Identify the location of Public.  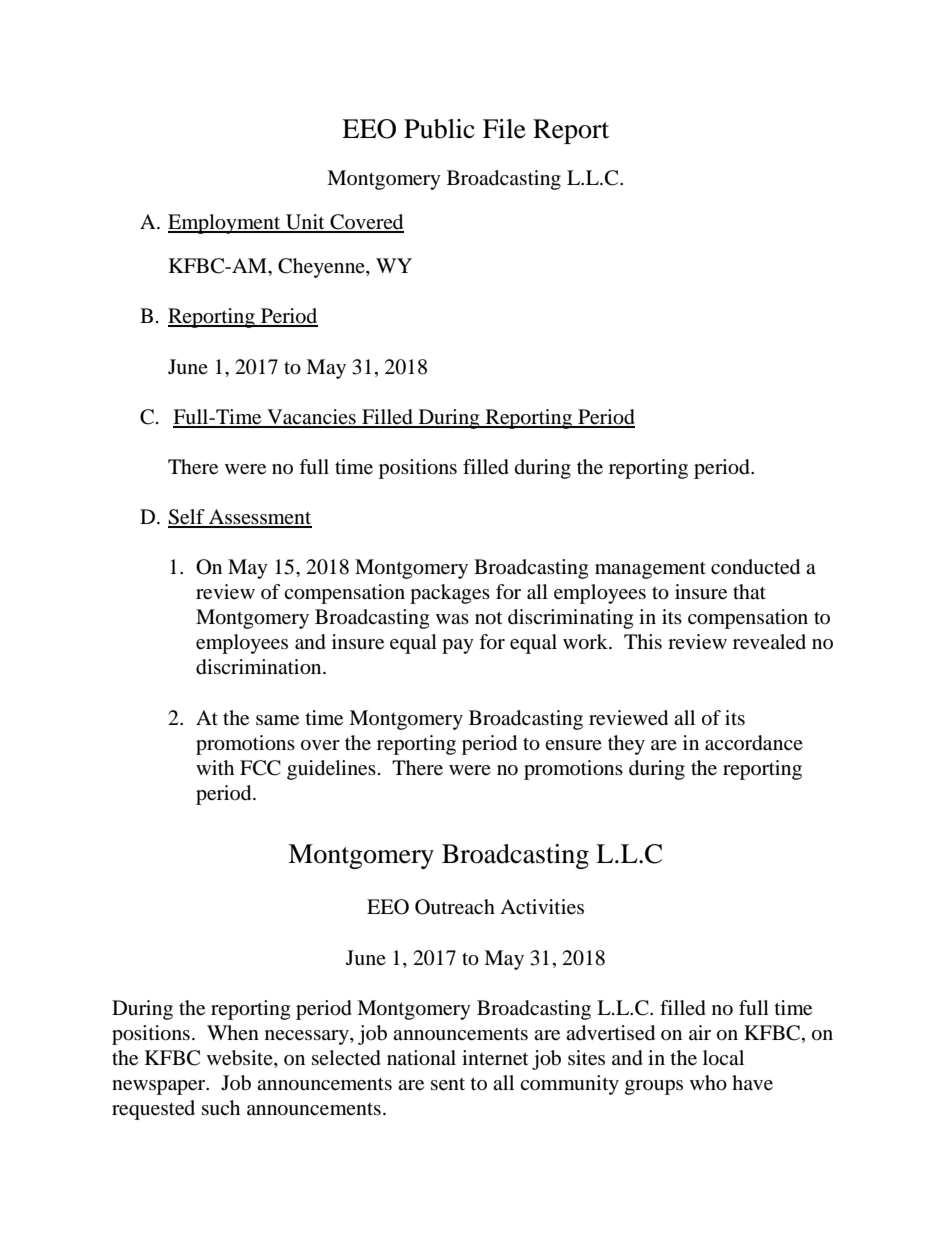
(439, 129).
